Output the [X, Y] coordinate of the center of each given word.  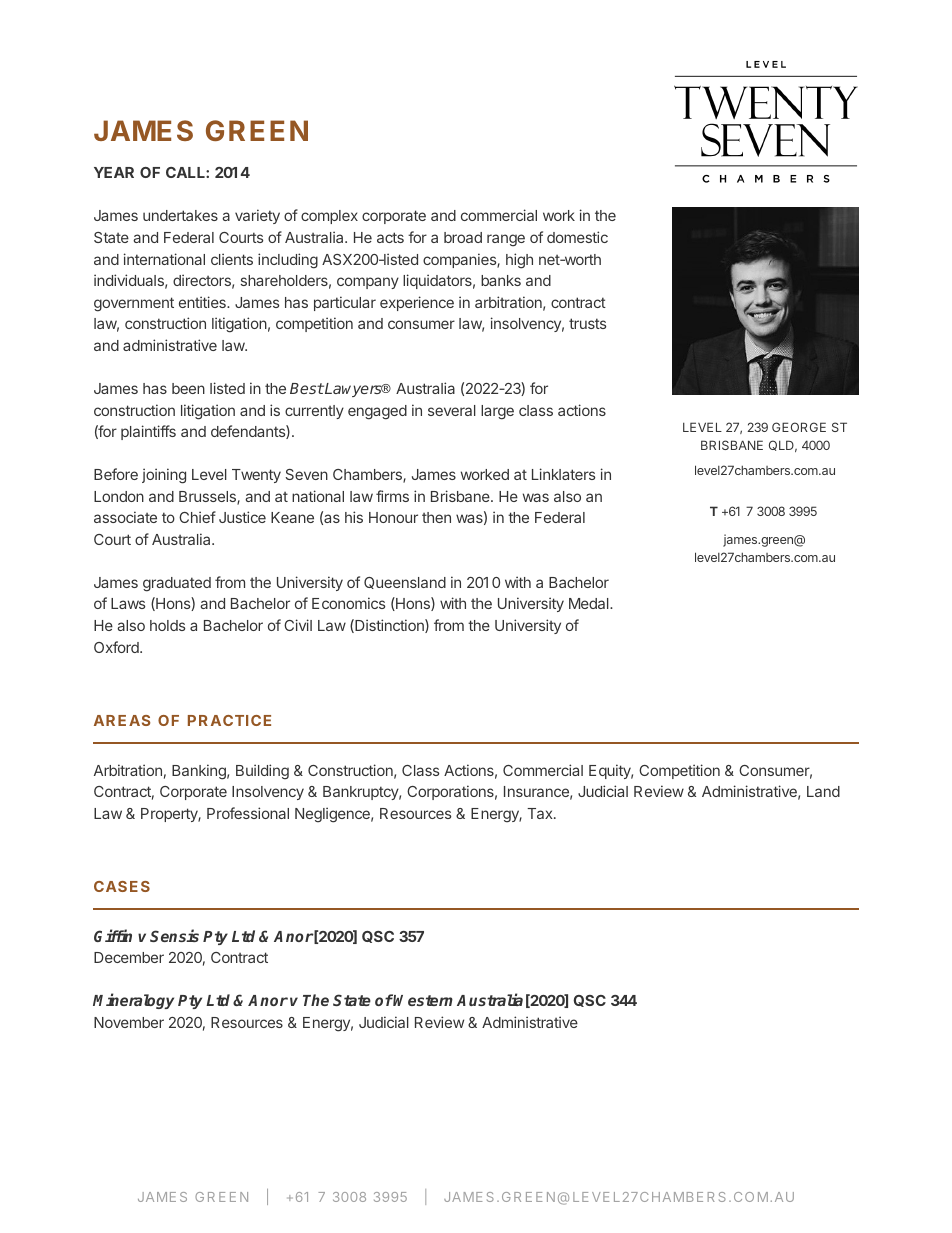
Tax [541, 813]
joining [164, 476]
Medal [590, 603]
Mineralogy [133, 1001]
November [129, 1022]
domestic [577, 237]
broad [463, 237]
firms [392, 496]
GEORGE [799, 427]
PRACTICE [229, 720]
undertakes [180, 215]
